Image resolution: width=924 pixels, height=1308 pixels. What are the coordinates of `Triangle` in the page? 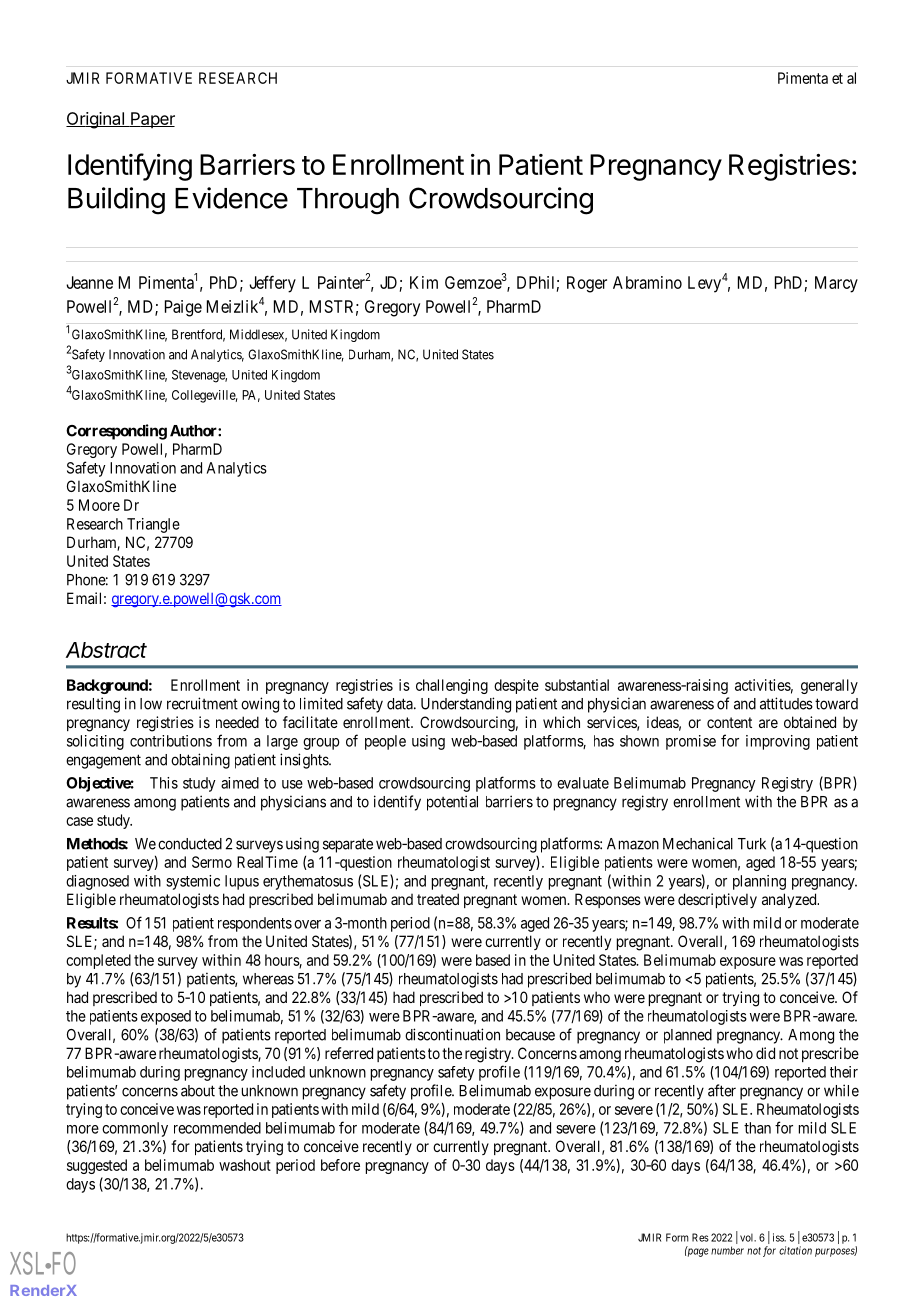 It's located at (153, 525).
